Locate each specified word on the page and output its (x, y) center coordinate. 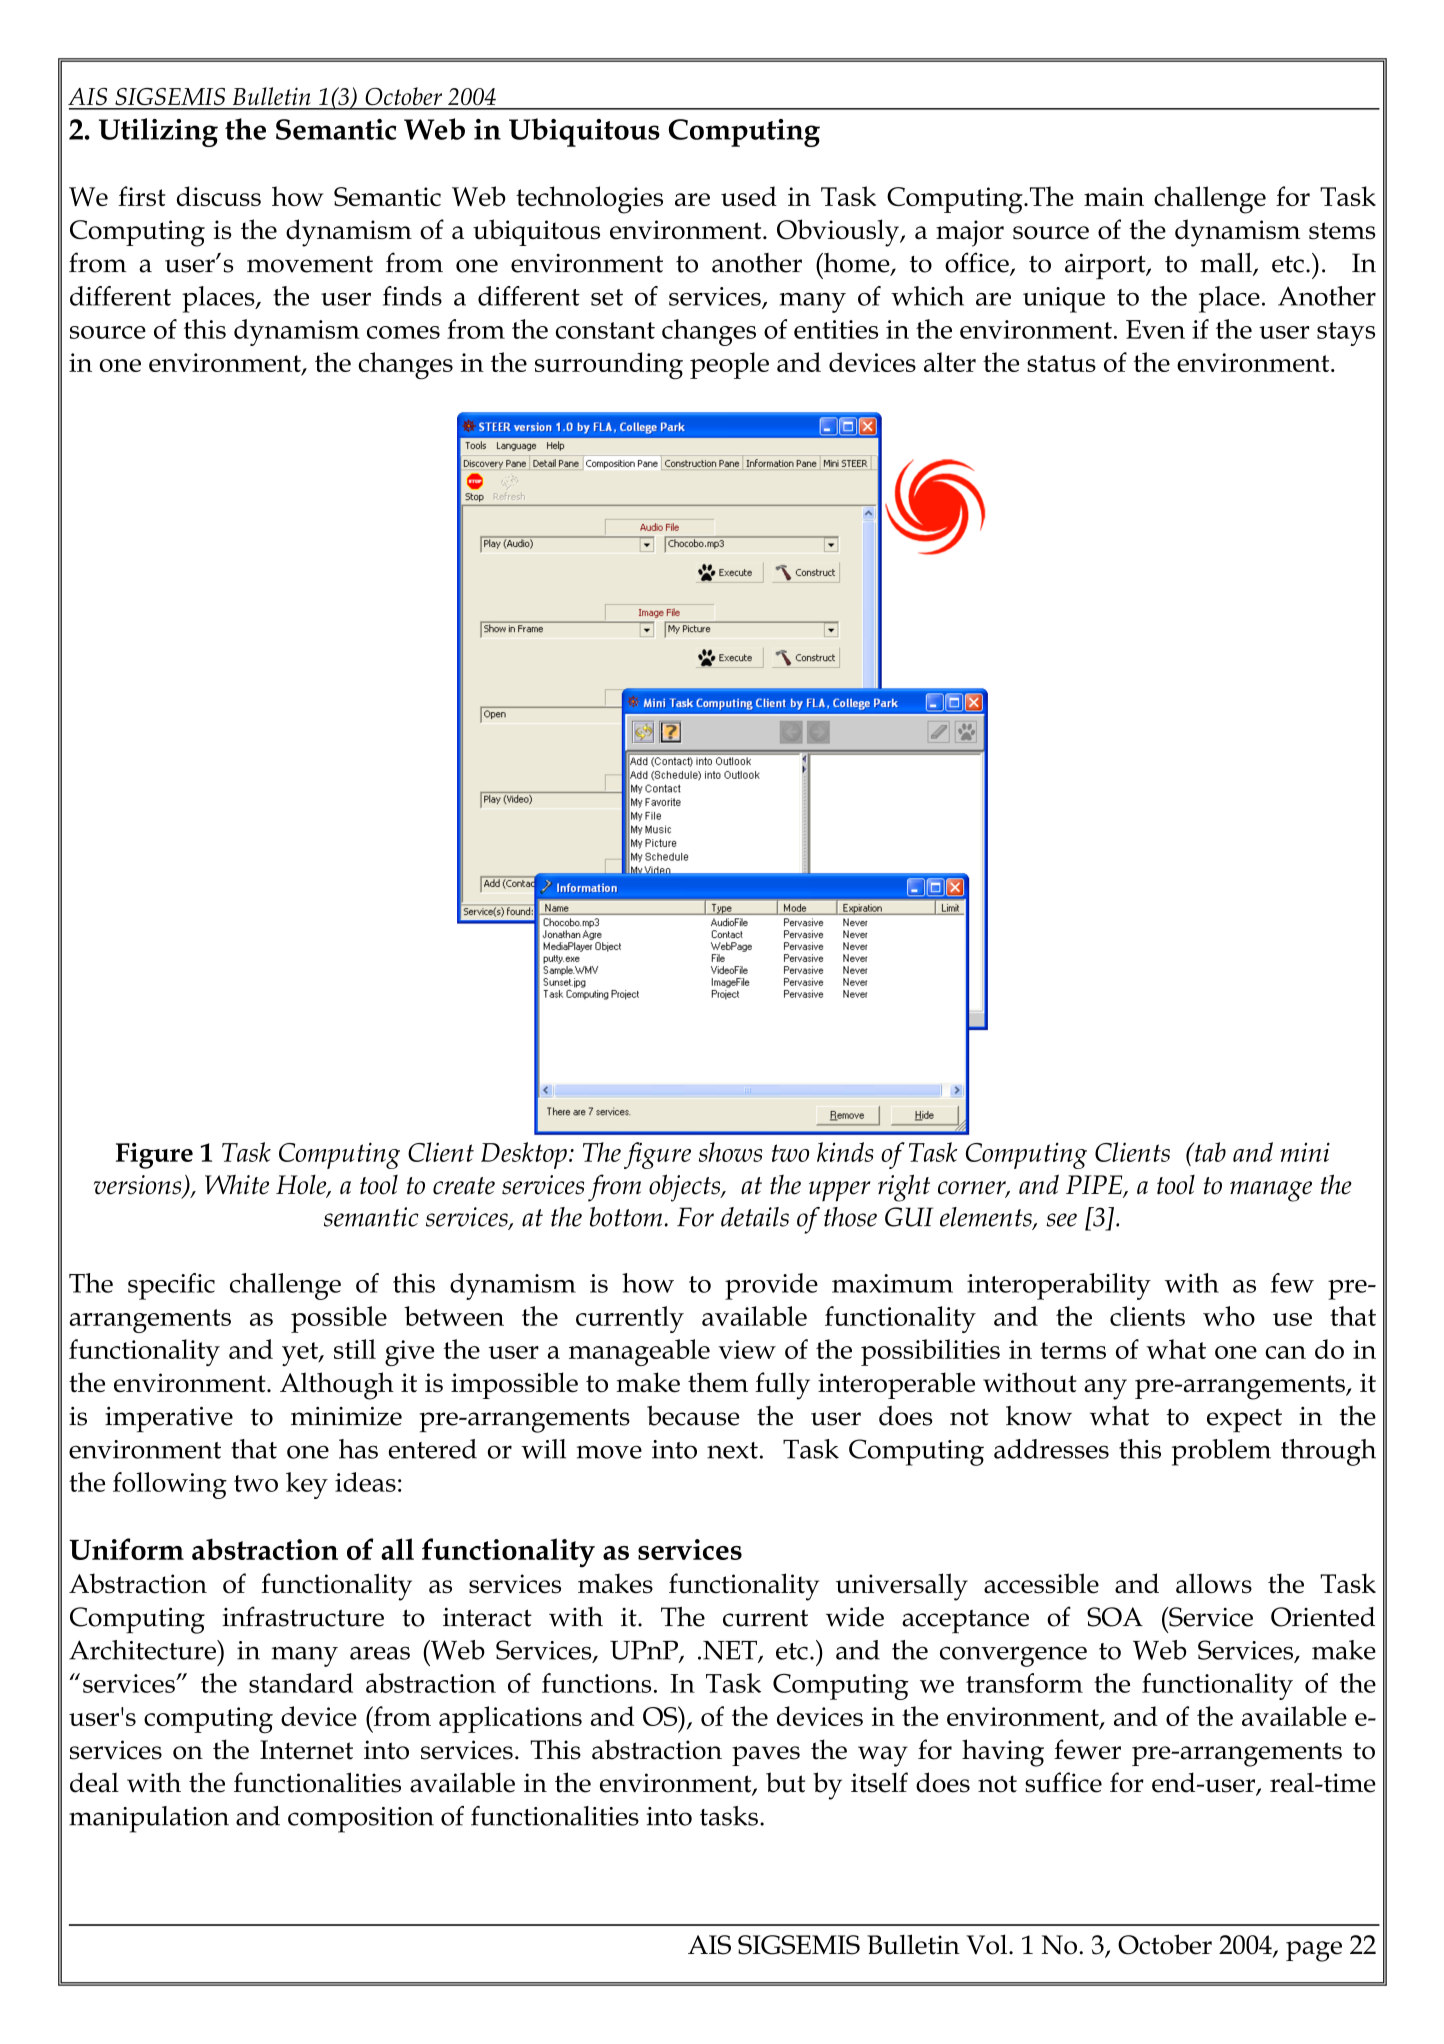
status (1061, 363)
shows (730, 1152)
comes (403, 332)
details (755, 1217)
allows (1214, 1583)
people (729, 365)
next (732, 1450)
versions (139, 1186)
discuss (219, 196)
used (749, 196)
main (1114, 196)
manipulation (149, 1819)
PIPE (1095, 1185)
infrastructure (303, 1616)
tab (1209, 1152)
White (237, 1184)
